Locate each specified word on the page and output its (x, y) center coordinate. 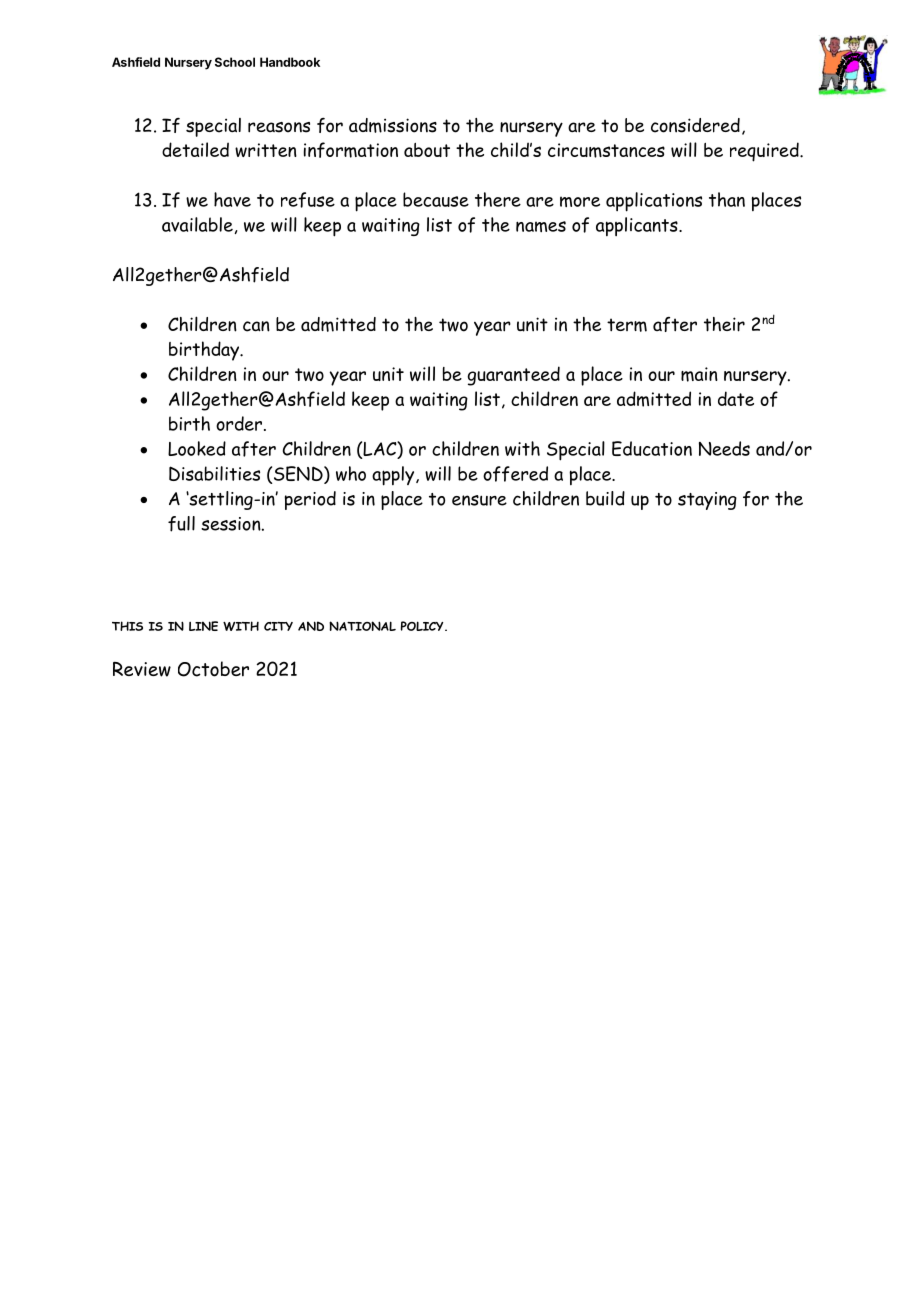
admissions (393, 125)
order (240, 423)
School (235, 62)
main (699, 374)
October (213, 669)
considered (695, 125)
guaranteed (513, 376)
